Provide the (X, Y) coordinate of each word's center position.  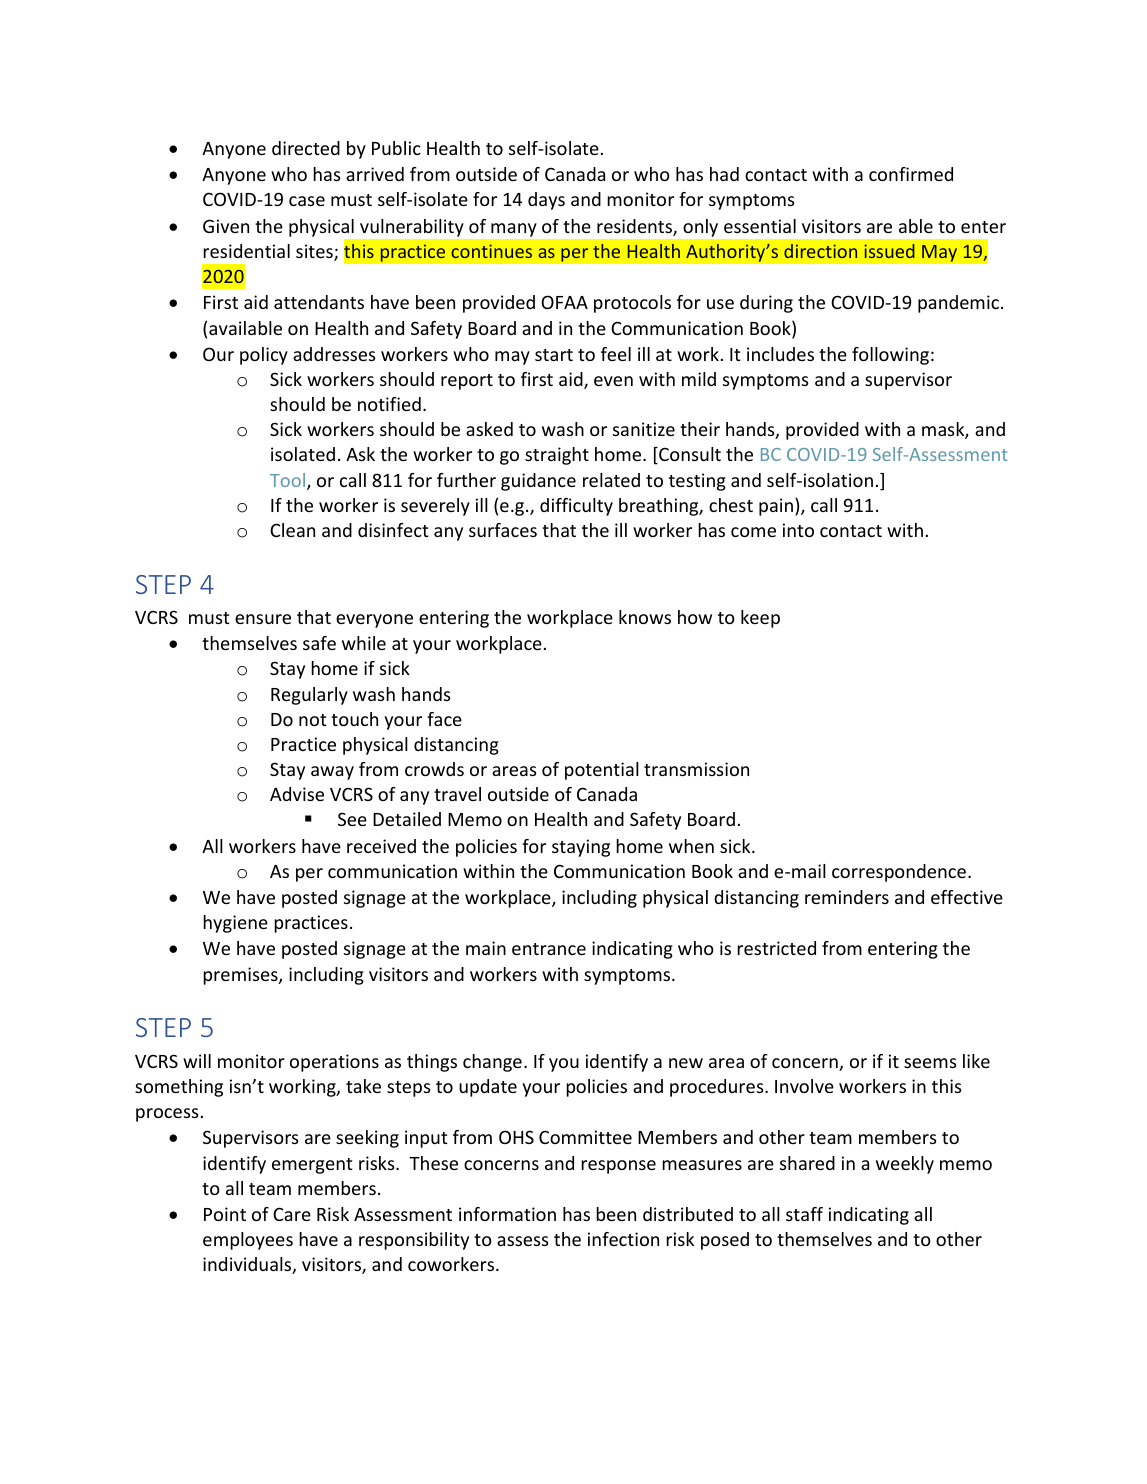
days (546, 201)
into (798, 530)
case (307, 201)
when (691, 846)
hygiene (235, 924)
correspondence (899, 873)
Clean (292, 530)
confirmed (911, 174)
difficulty (576, 507)
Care (292, 1214)
